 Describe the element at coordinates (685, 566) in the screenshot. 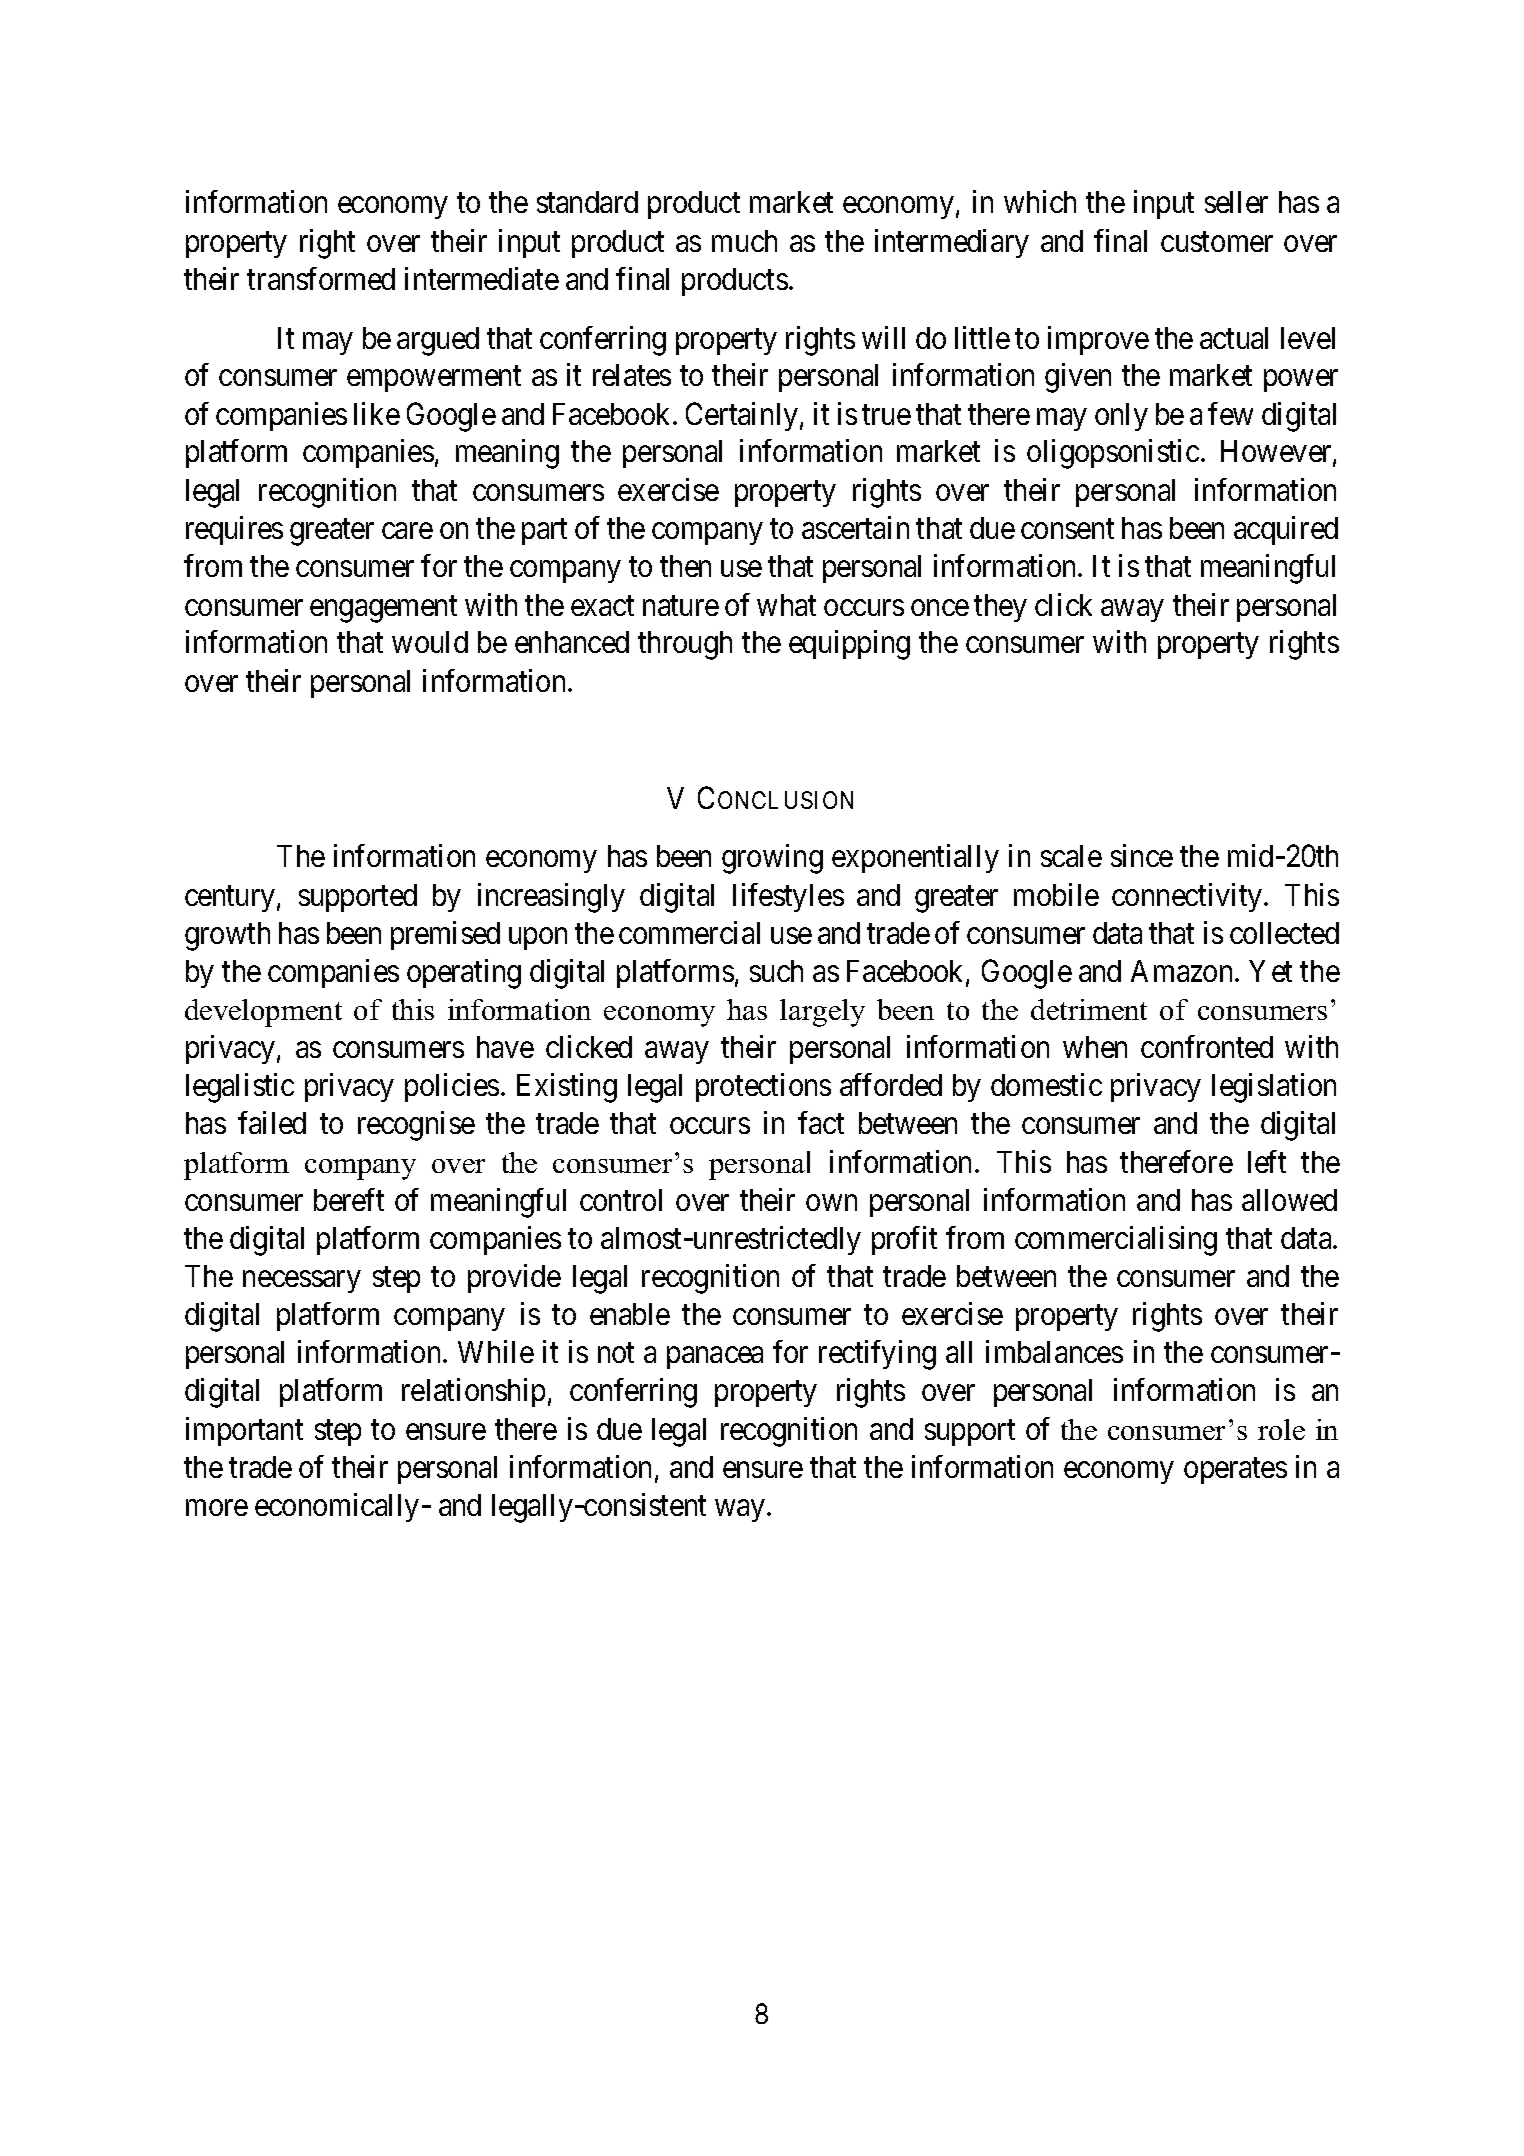

I see `then` at that location.
